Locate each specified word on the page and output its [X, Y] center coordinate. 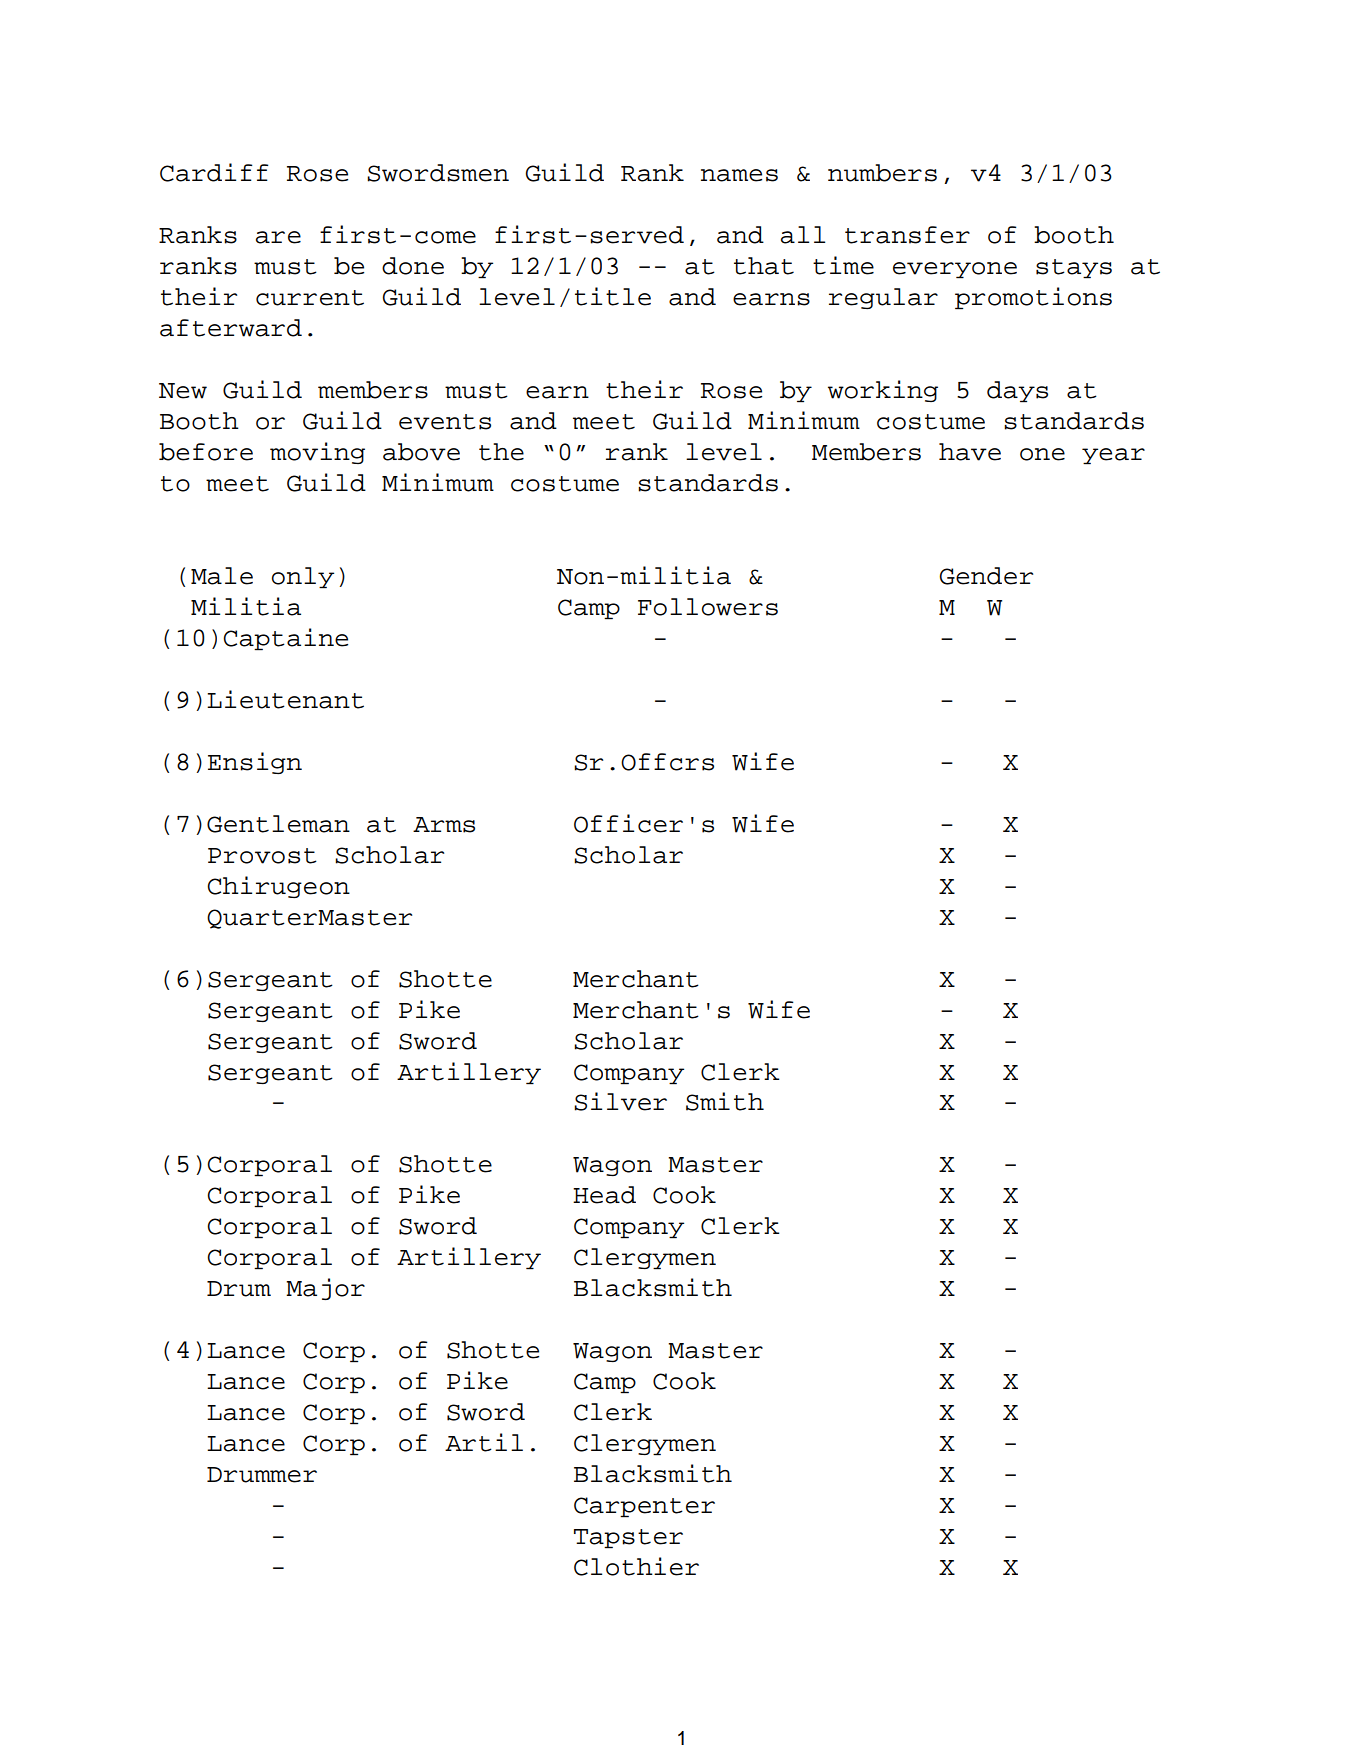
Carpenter [644, 1507]
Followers [708, 607]
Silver [620, 1101]
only [303, 578]
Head [604, 1195]
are [278, 237]
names [739, 175]
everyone [955, 270]
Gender [986, 576]
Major [325, 1289]
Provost [262, 856]
